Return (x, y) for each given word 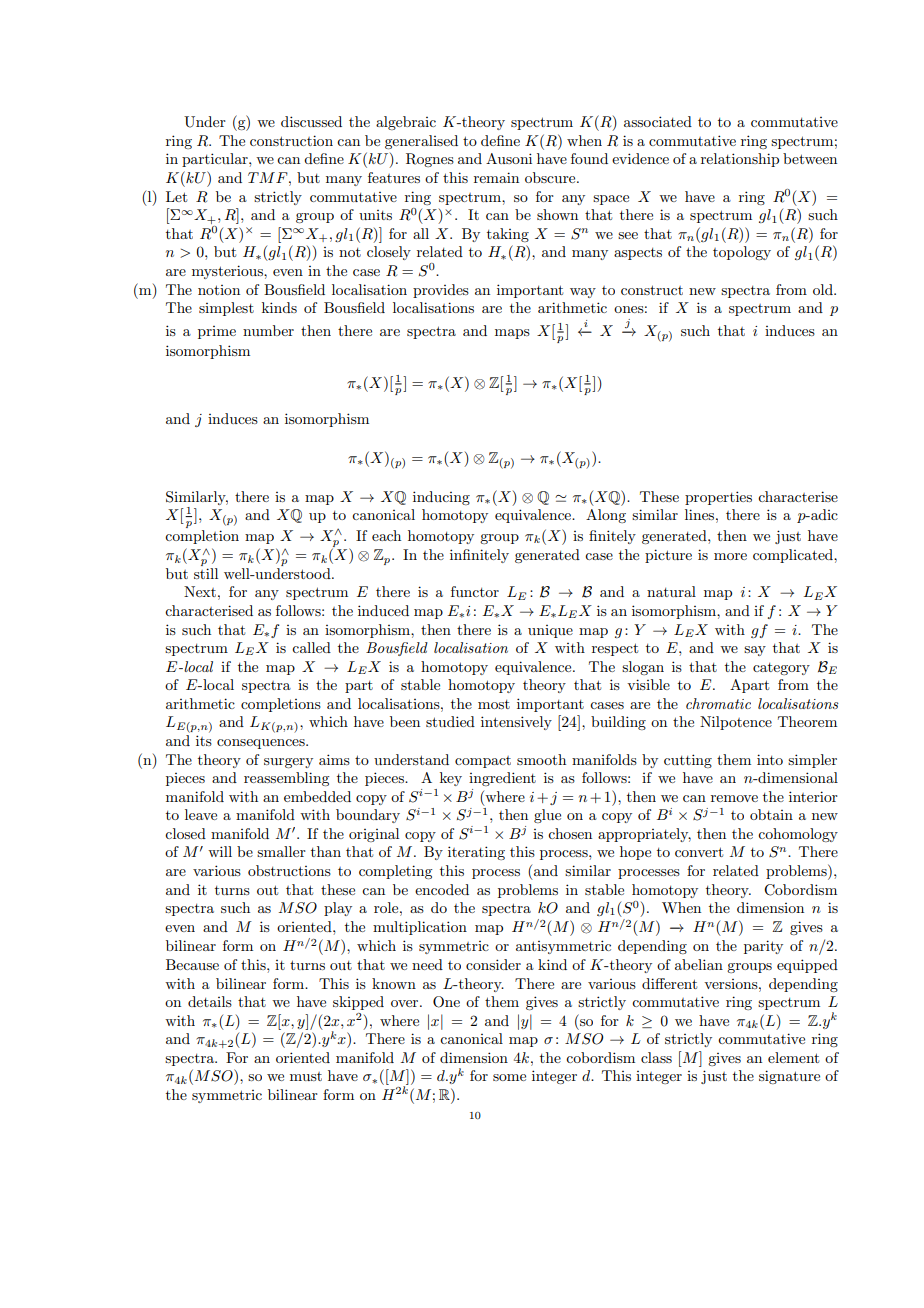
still (206, 573)
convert (699, 852)
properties (718, 498)
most (494, 704)
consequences (262, 744)
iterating (476, 853)
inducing (441, 498)
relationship (740, 160)
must (306, 1076)
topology (742, 253)
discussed (311, 121)
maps (512, 334)
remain (496, 177)
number (268, 330)
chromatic (718, 703)
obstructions (289, 870)
